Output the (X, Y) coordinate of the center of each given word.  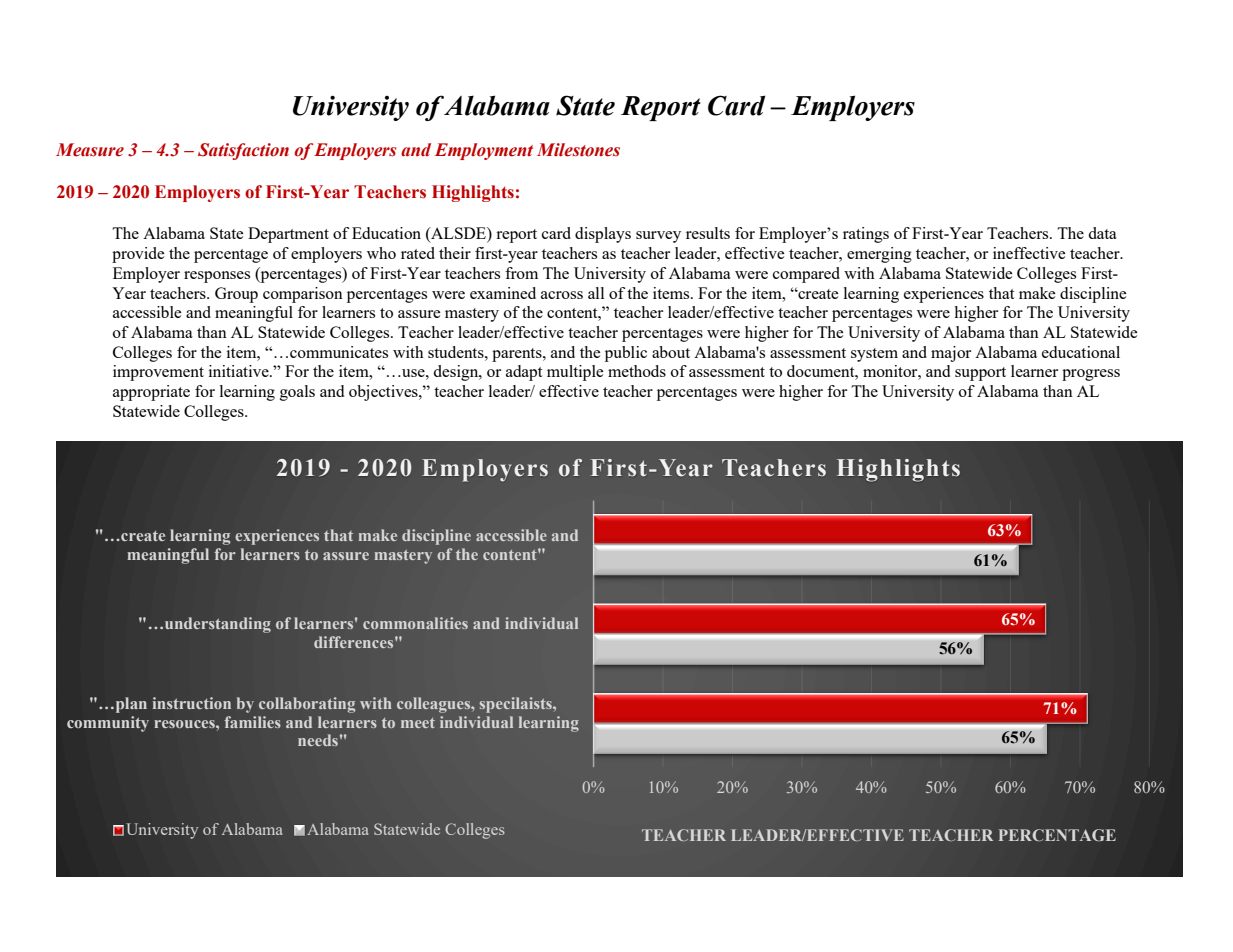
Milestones (578, 150)
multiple (575, 373)
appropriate (151, 393)
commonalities (415, 623)
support (980, 374)
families (252, 722)
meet (418, 723)
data (1102, 233)
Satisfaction (243, 151)
